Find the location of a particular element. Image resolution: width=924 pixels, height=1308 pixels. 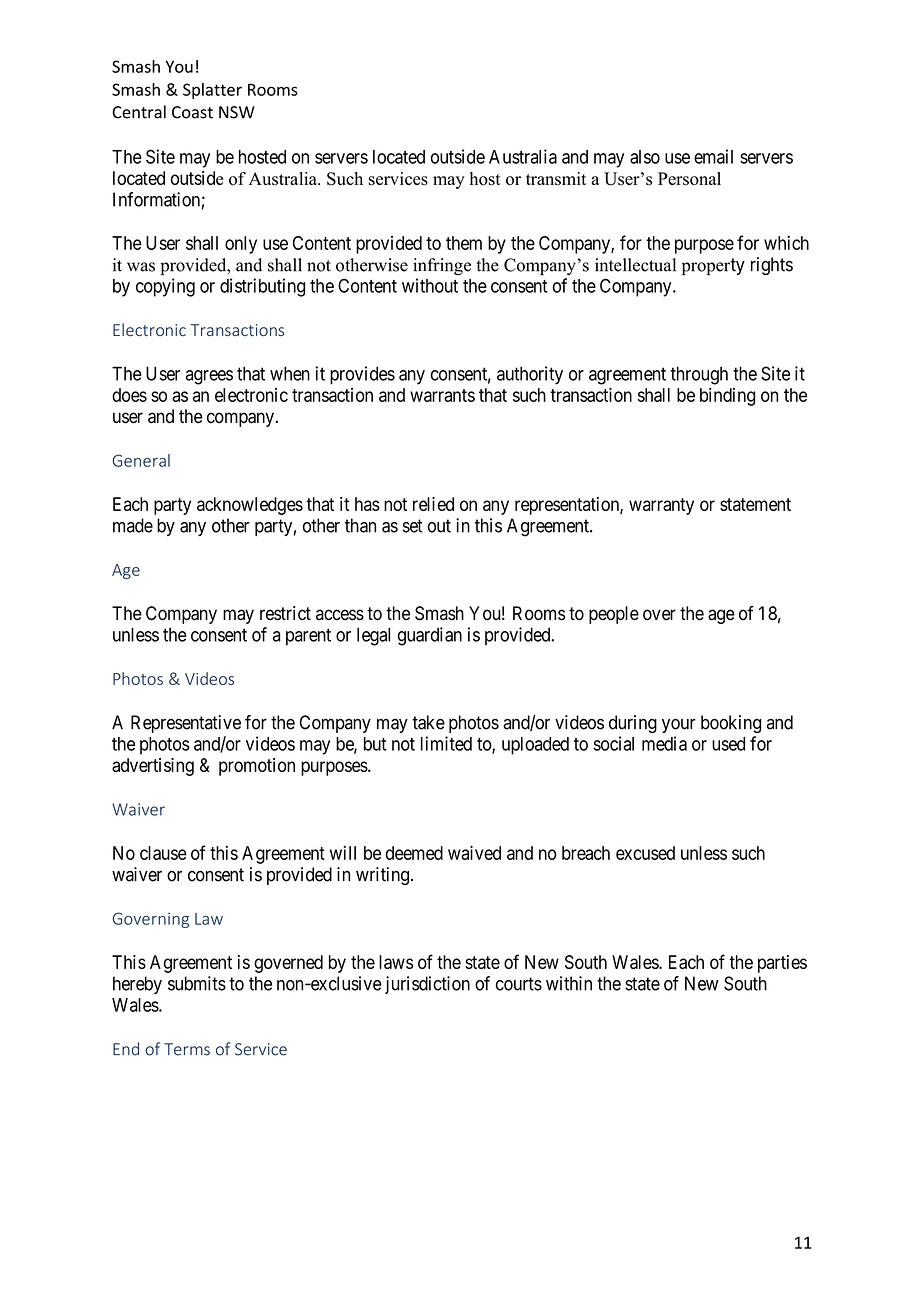

Representative is located at coordinates (186, 724).
